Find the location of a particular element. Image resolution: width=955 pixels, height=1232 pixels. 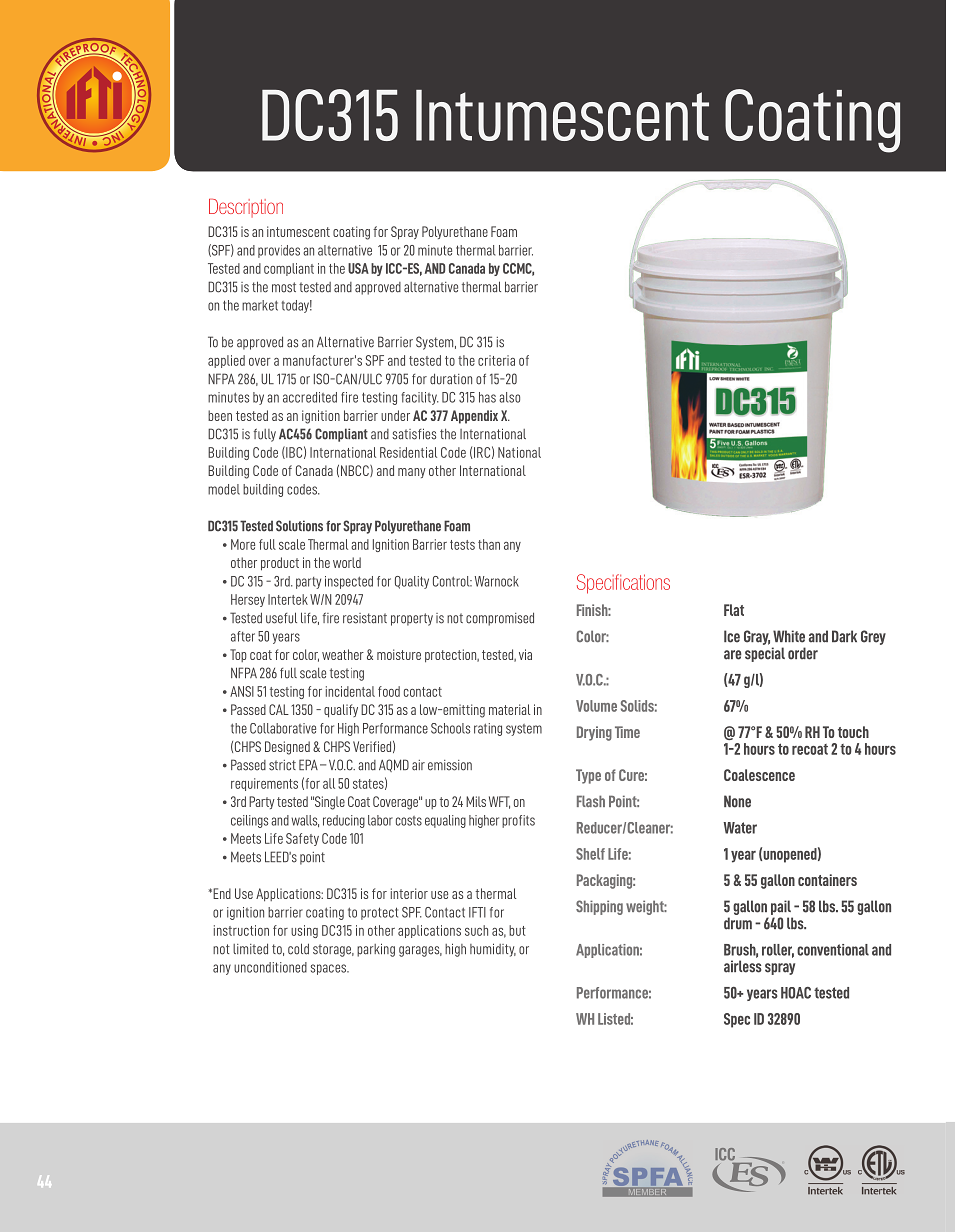

Intertek is located at coordinates (288, 599).
